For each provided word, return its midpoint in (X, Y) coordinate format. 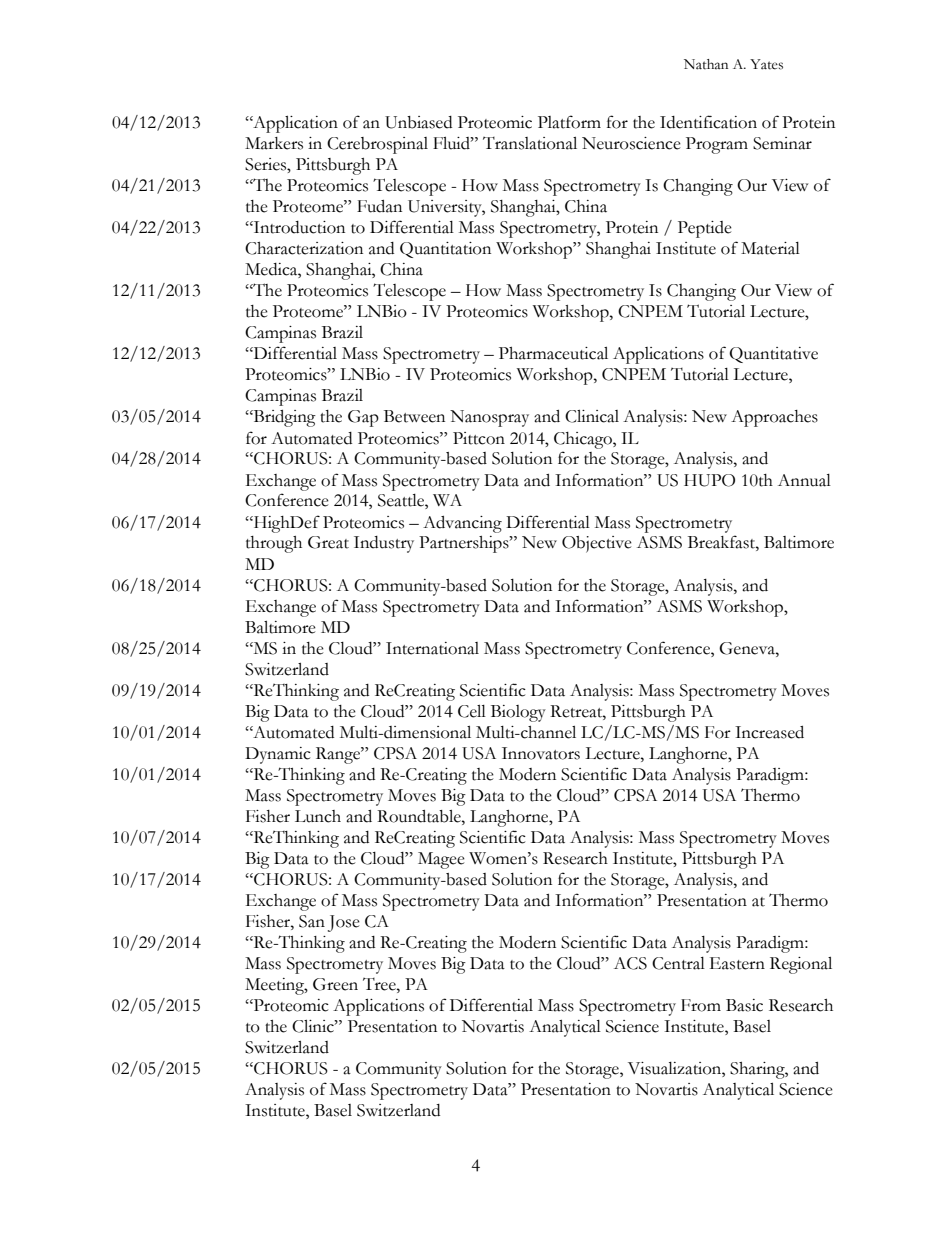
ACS (630, 963)
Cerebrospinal (377, 145)
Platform (569, 122)
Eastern (737, 963)
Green (335, 984)
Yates (766, 64)
